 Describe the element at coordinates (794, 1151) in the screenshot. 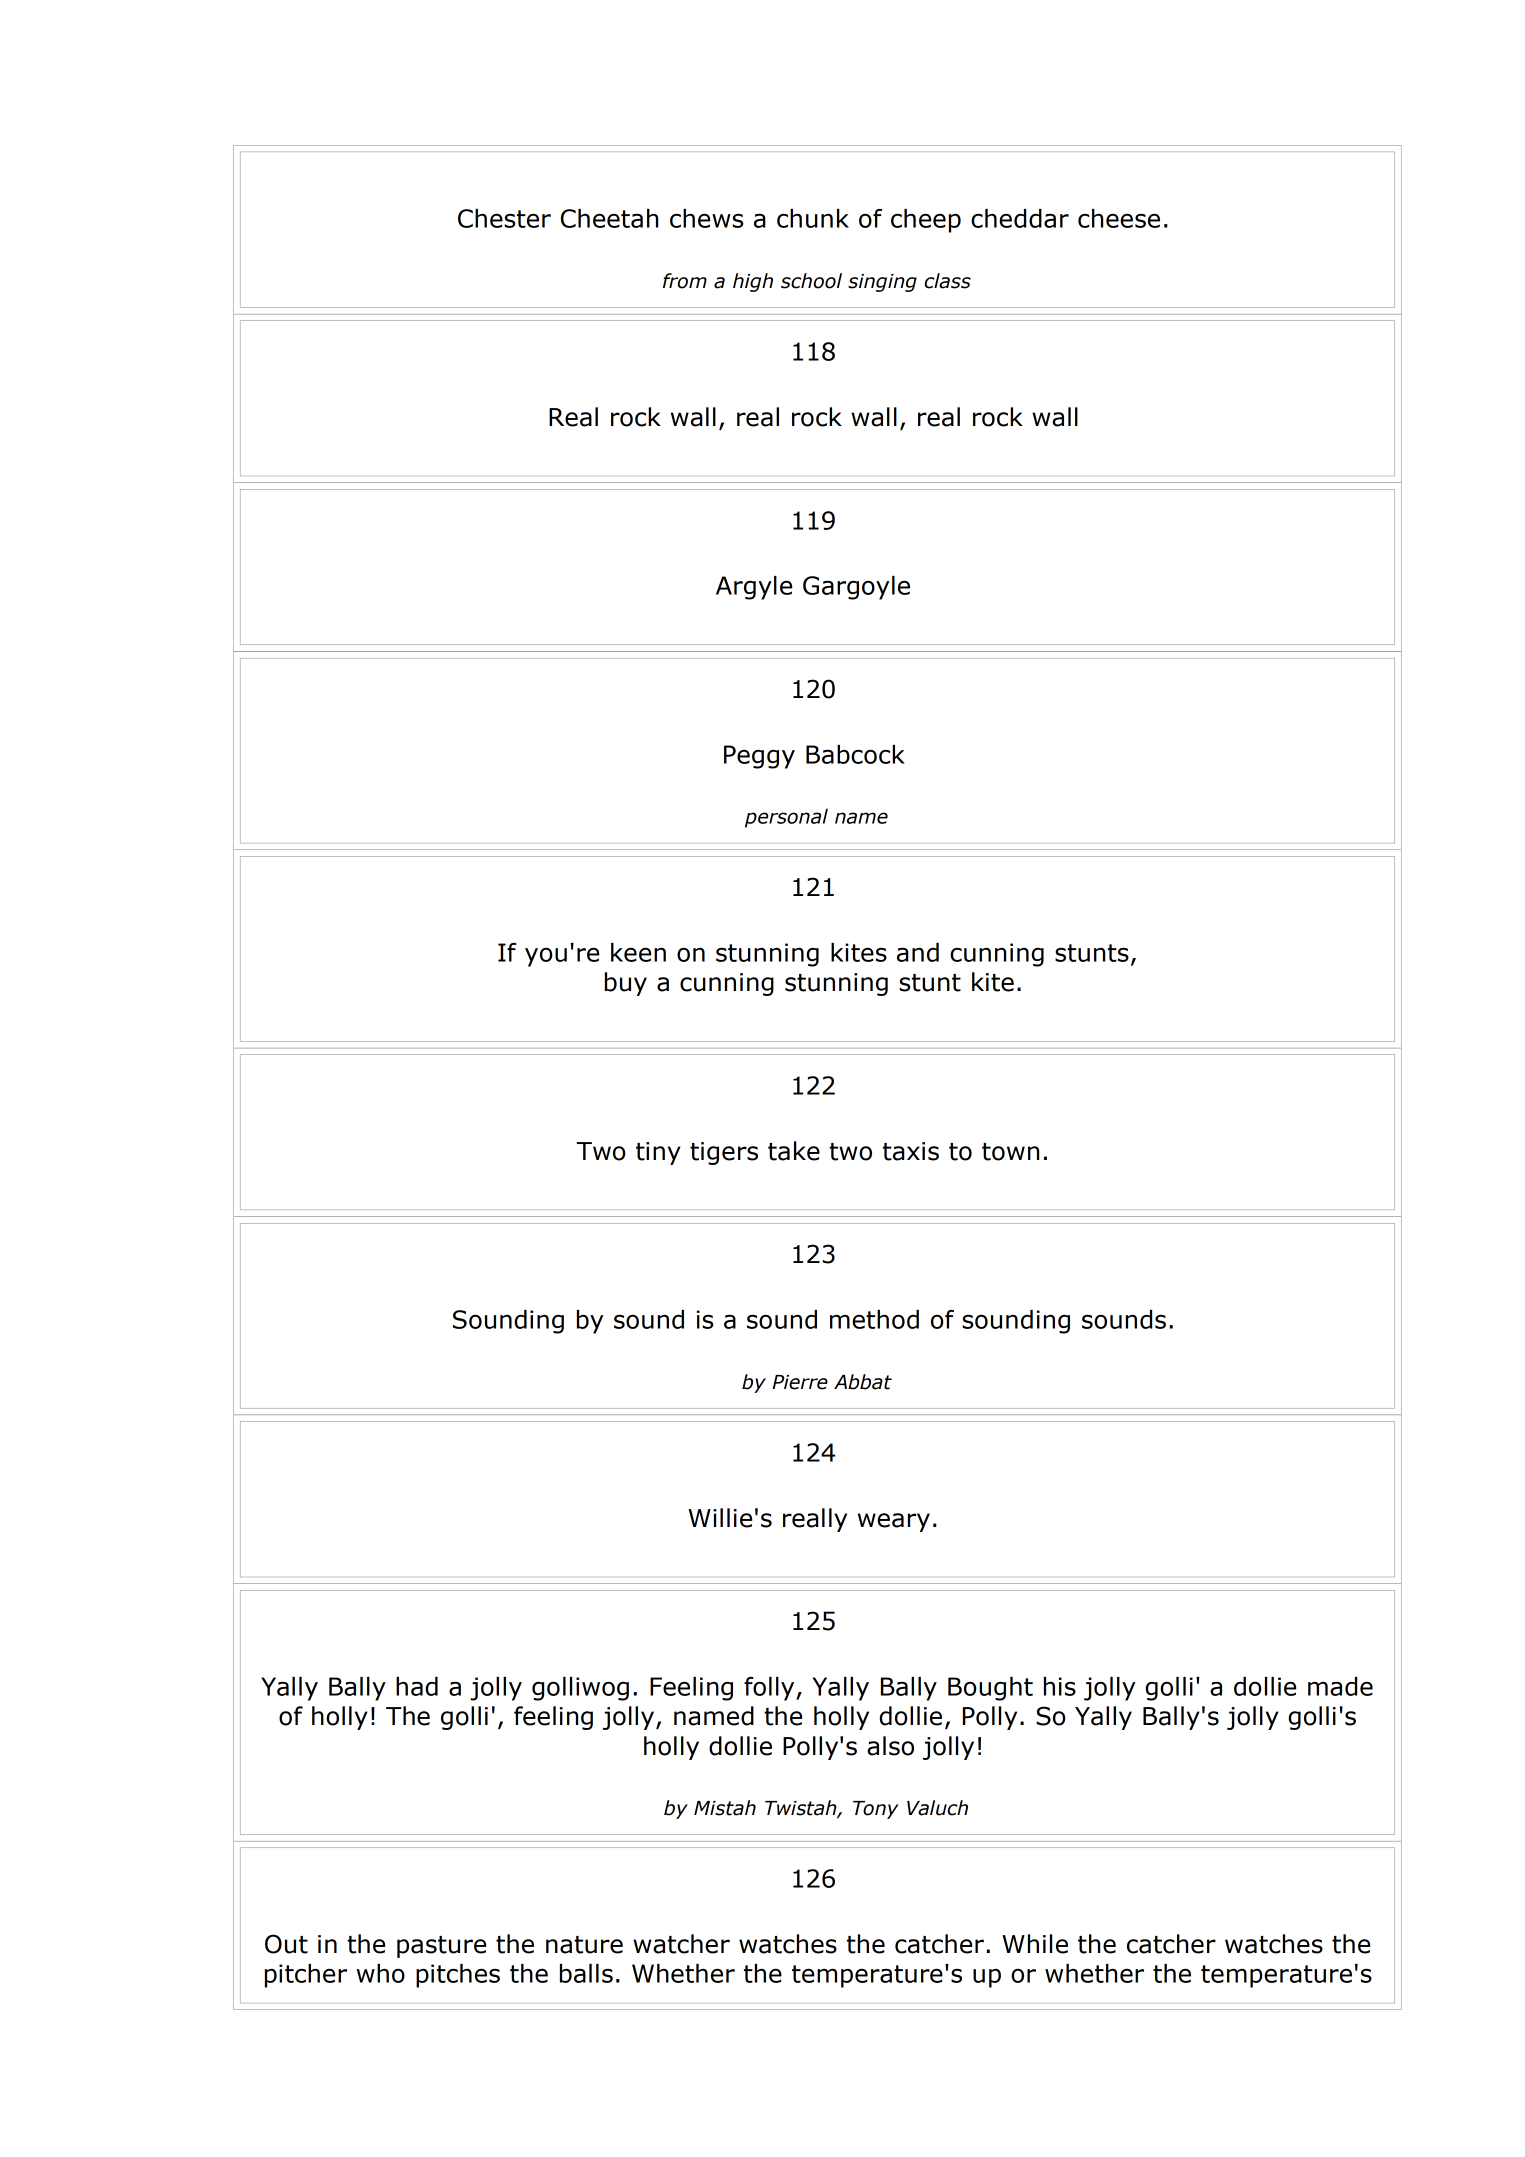

I see `take` at that location.
